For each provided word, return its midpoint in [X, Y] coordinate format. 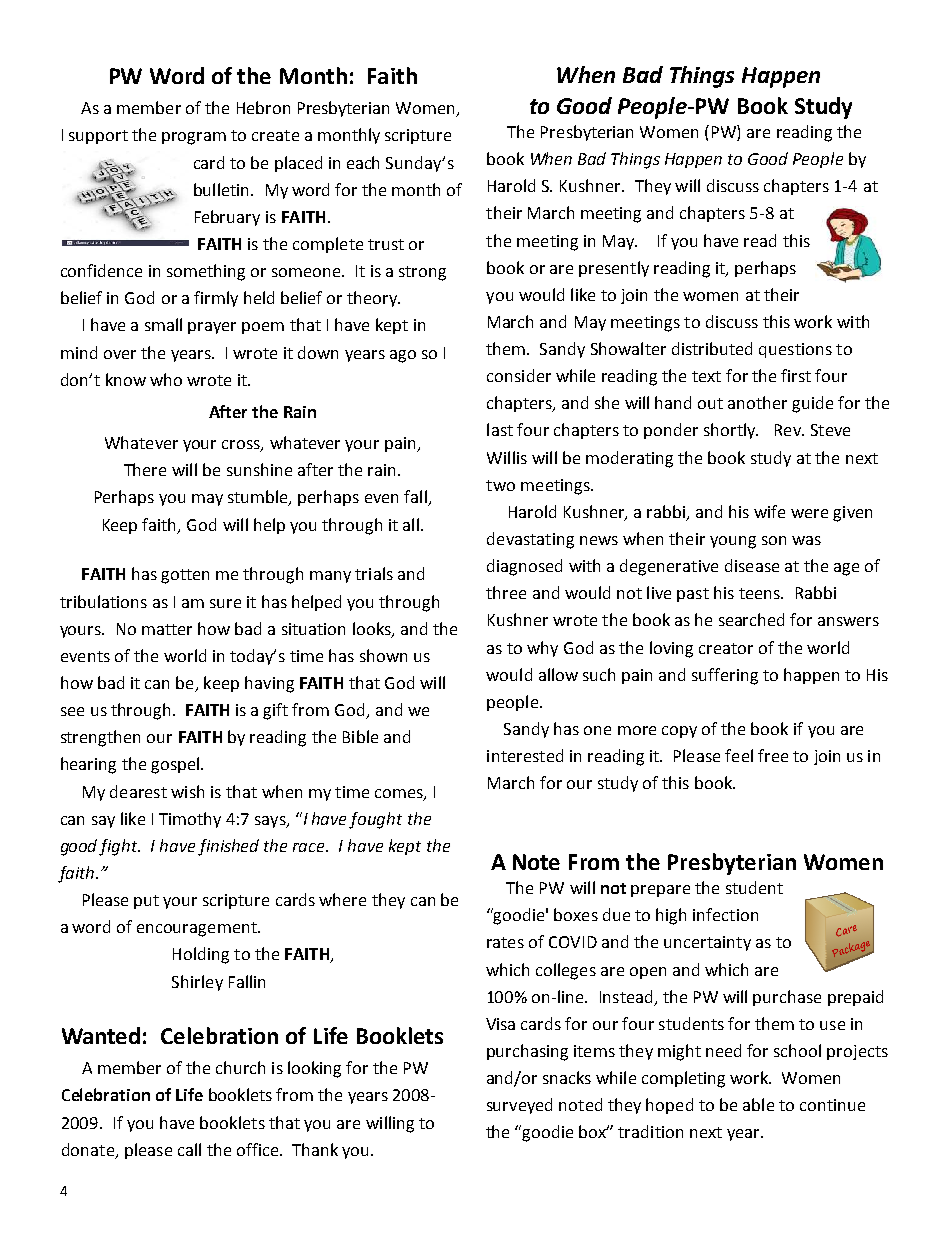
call [189, 1149]
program [194, 138]
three [506, 592]
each [363, 162]
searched [751, 619]
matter [167, 629]
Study [823, 108]
